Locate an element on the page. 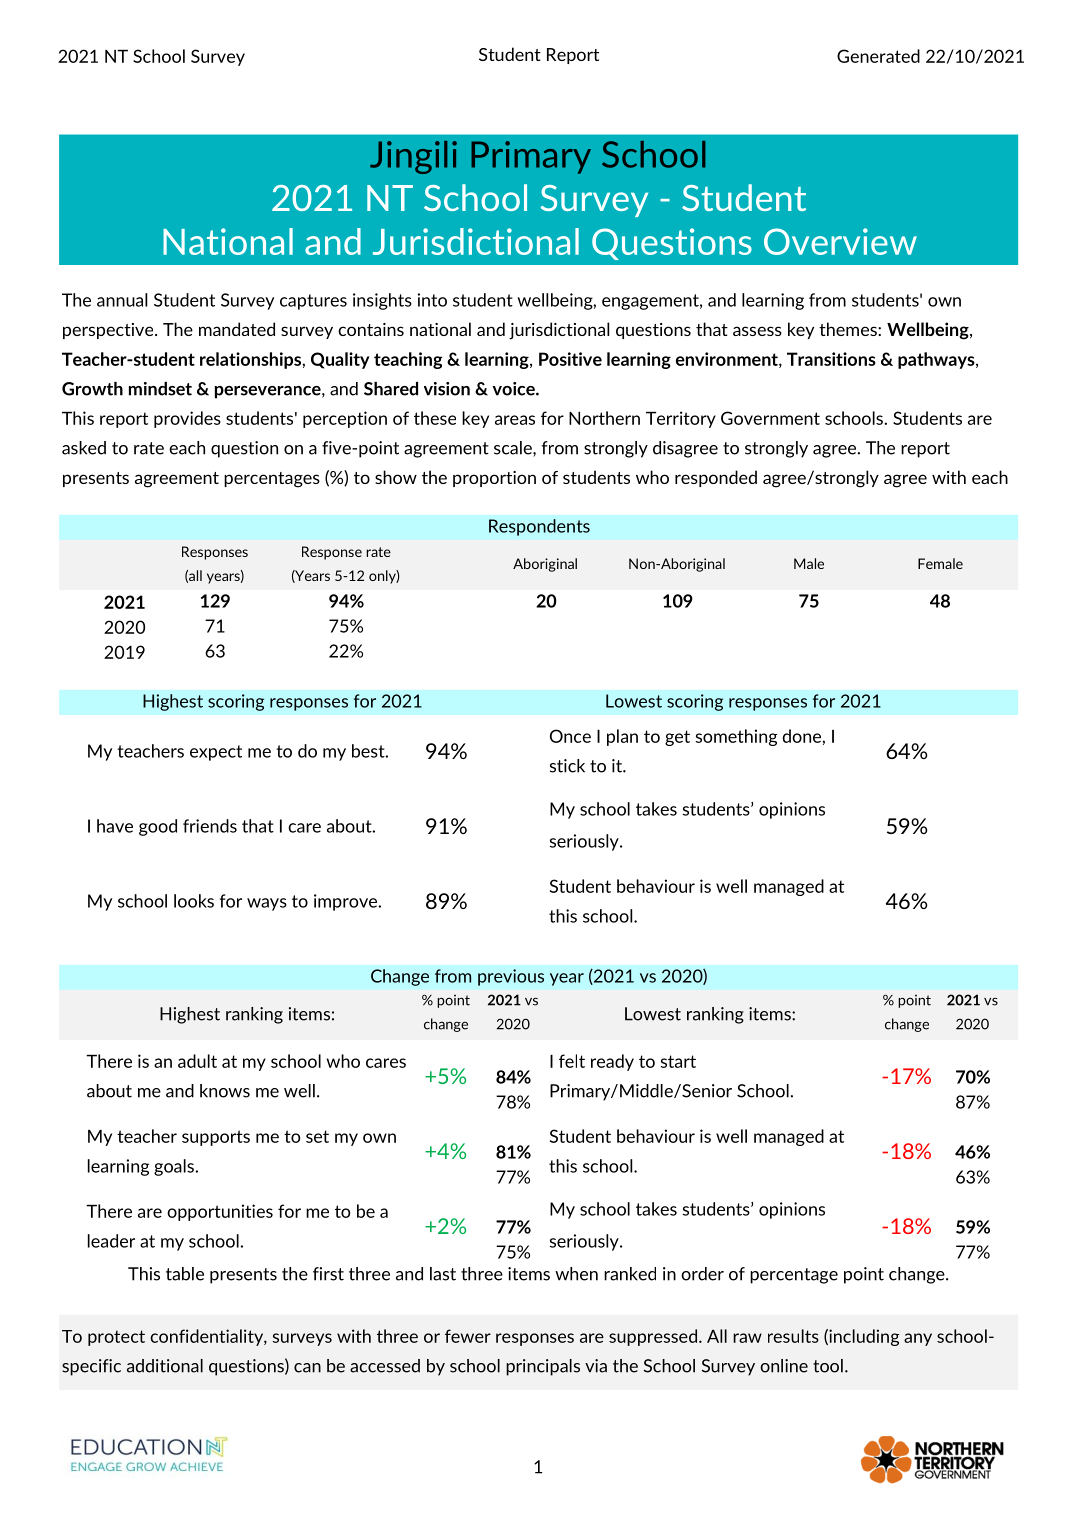 The image size is (1078, 1525). stick is located at coordinates (567, 766).
